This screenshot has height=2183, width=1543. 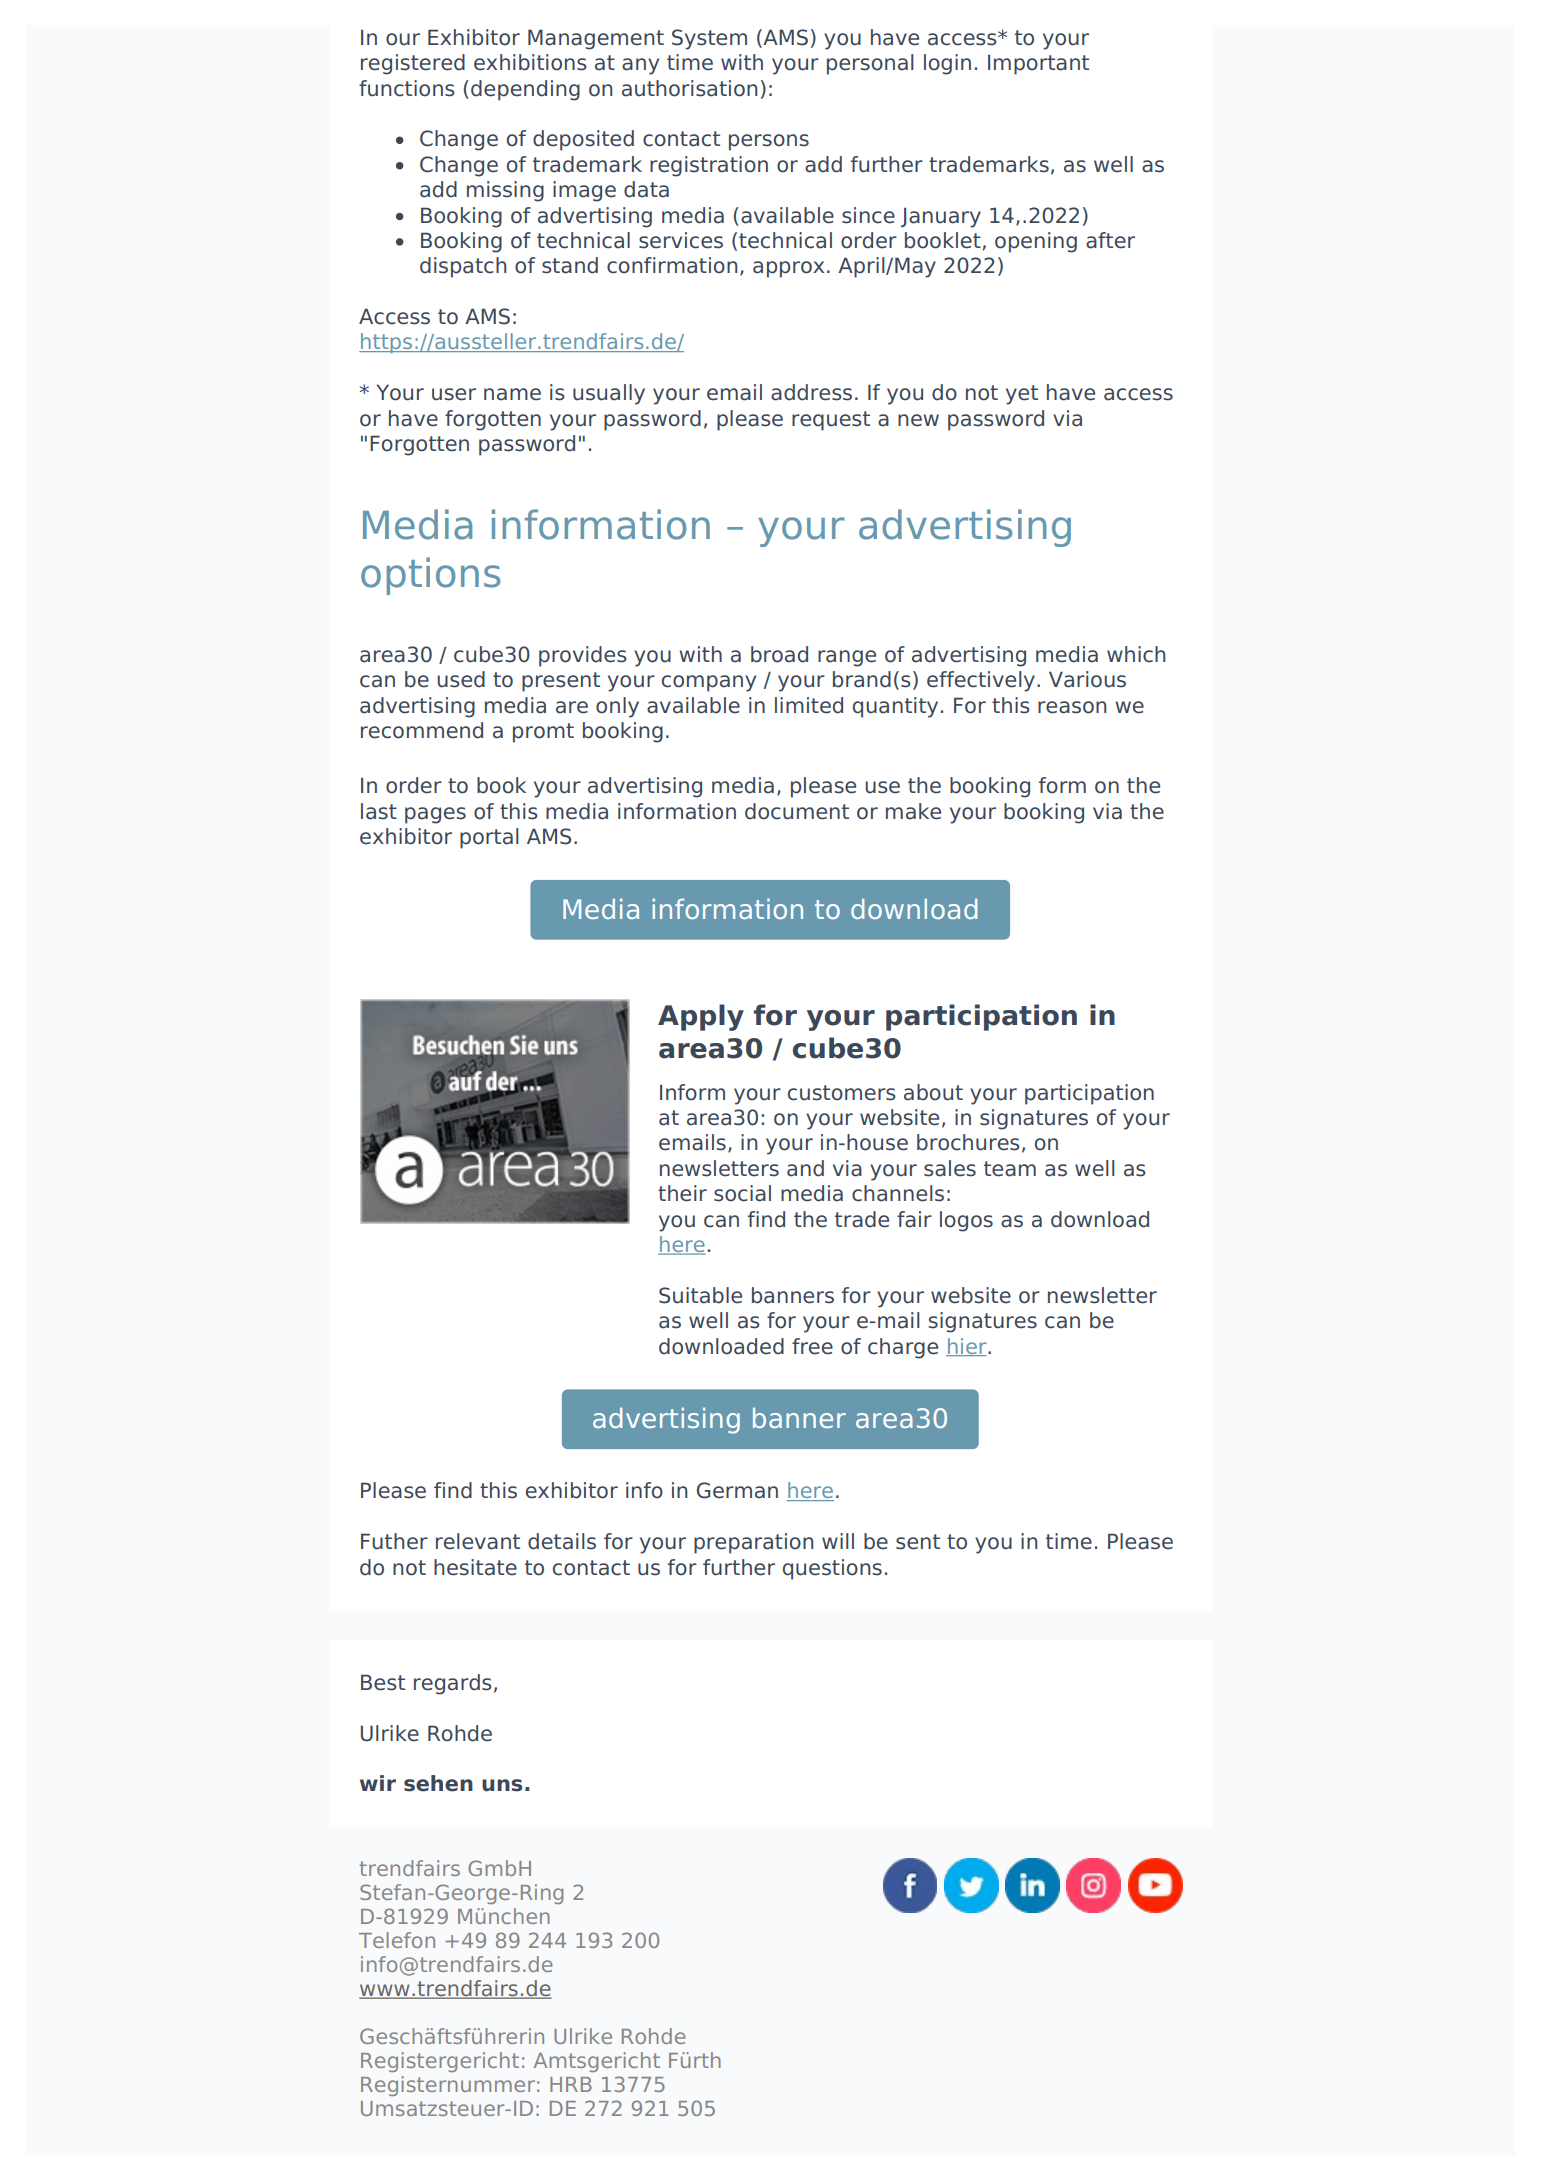 I want to click on preparation, so click(x=753, y=1543).
